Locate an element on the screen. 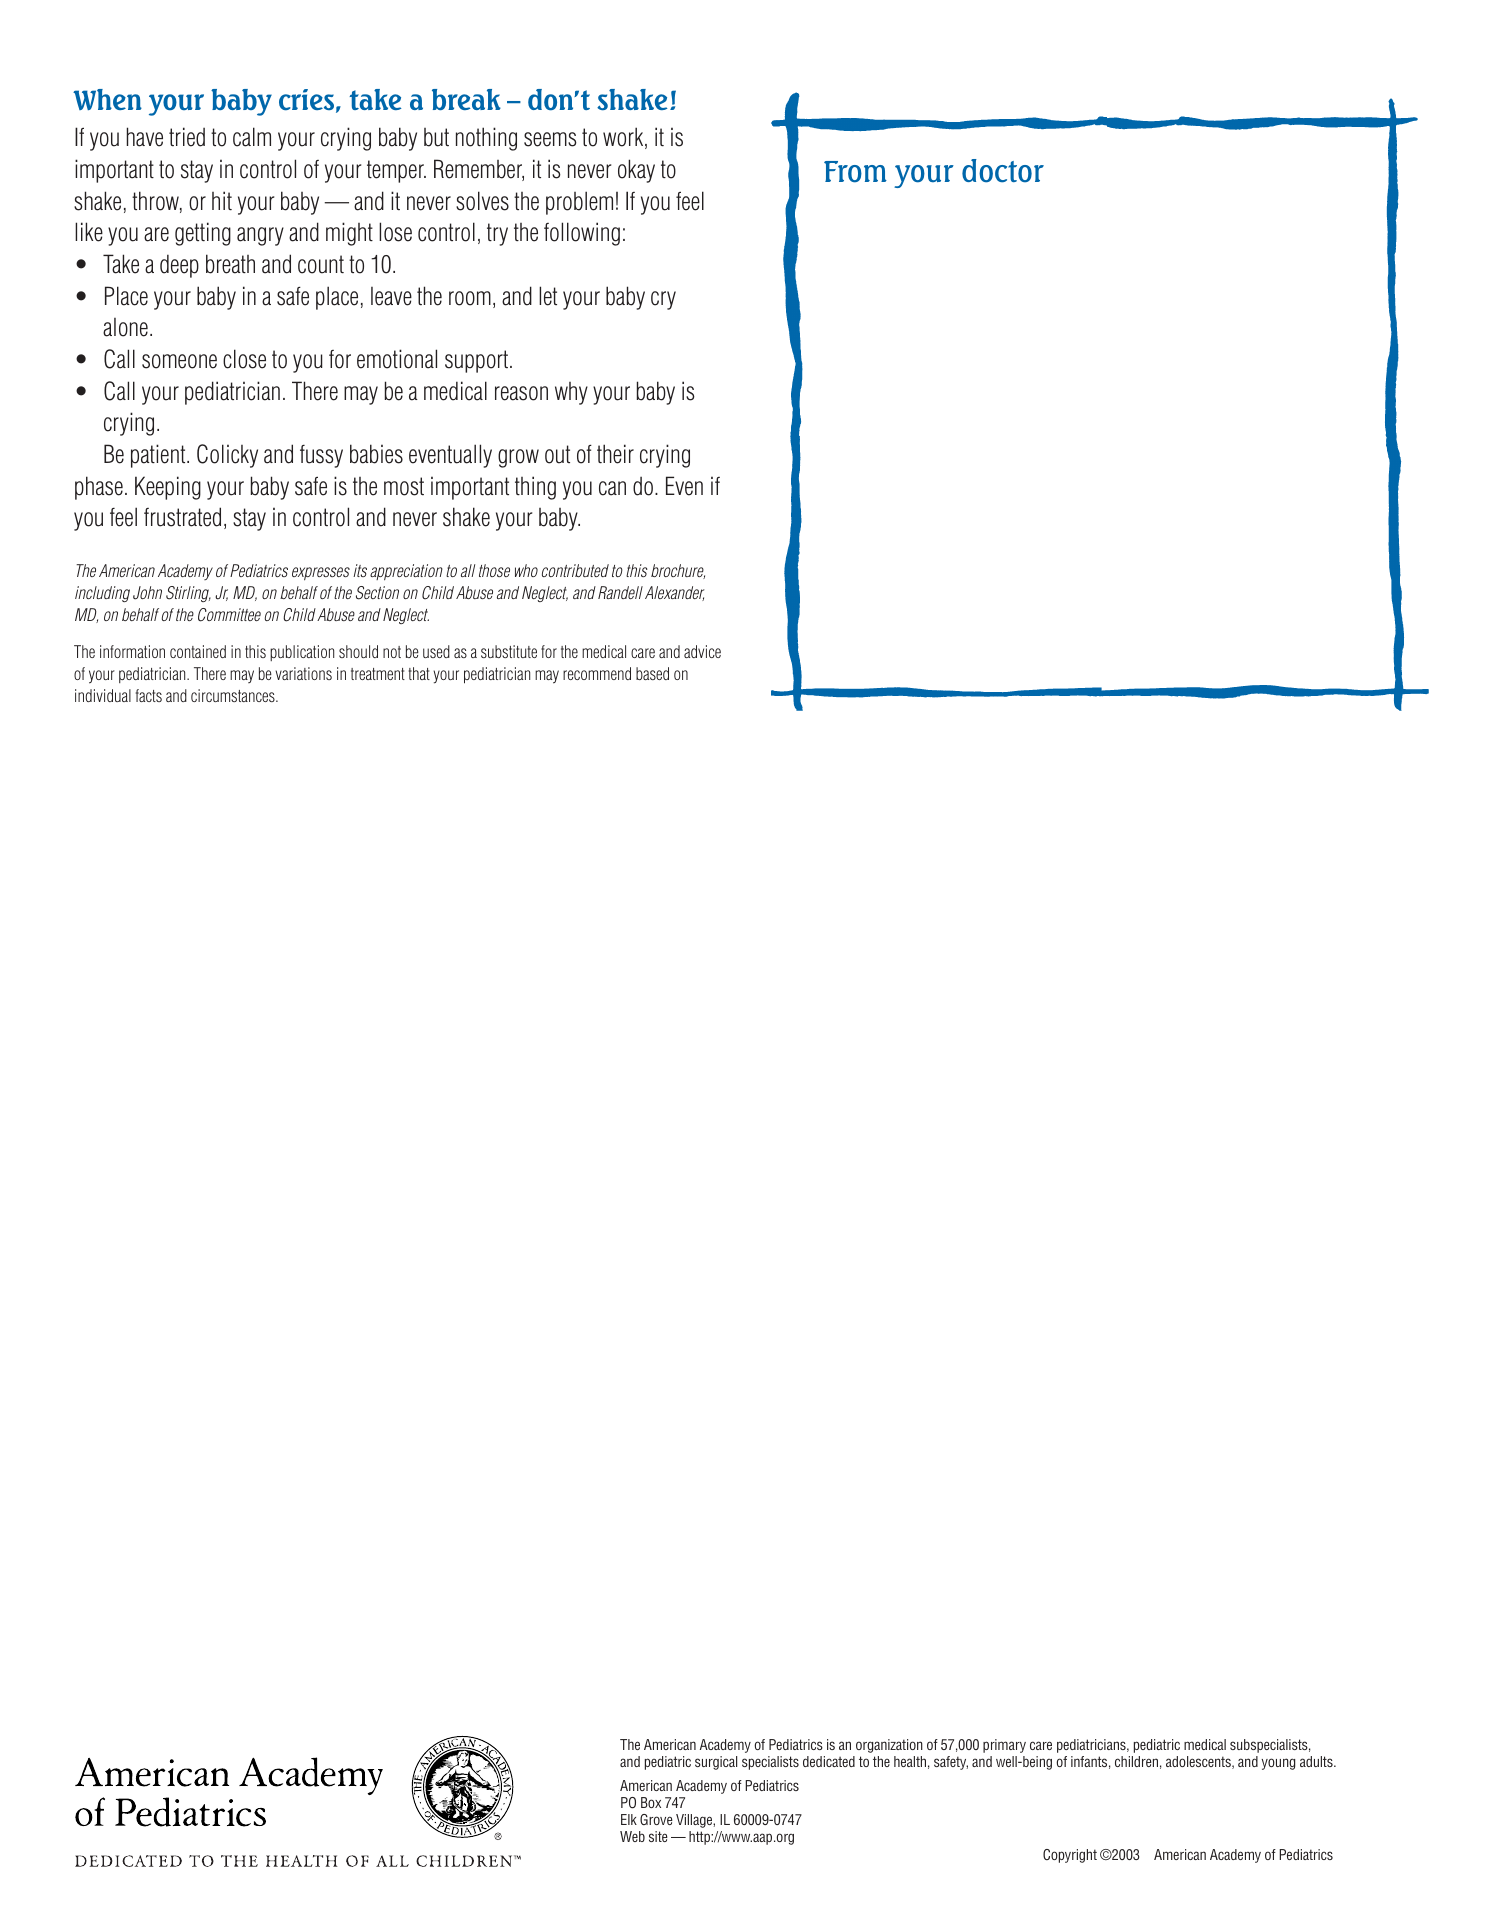 The image size is (1490, 1929). Elk is located at coordinates (629, 1819).
